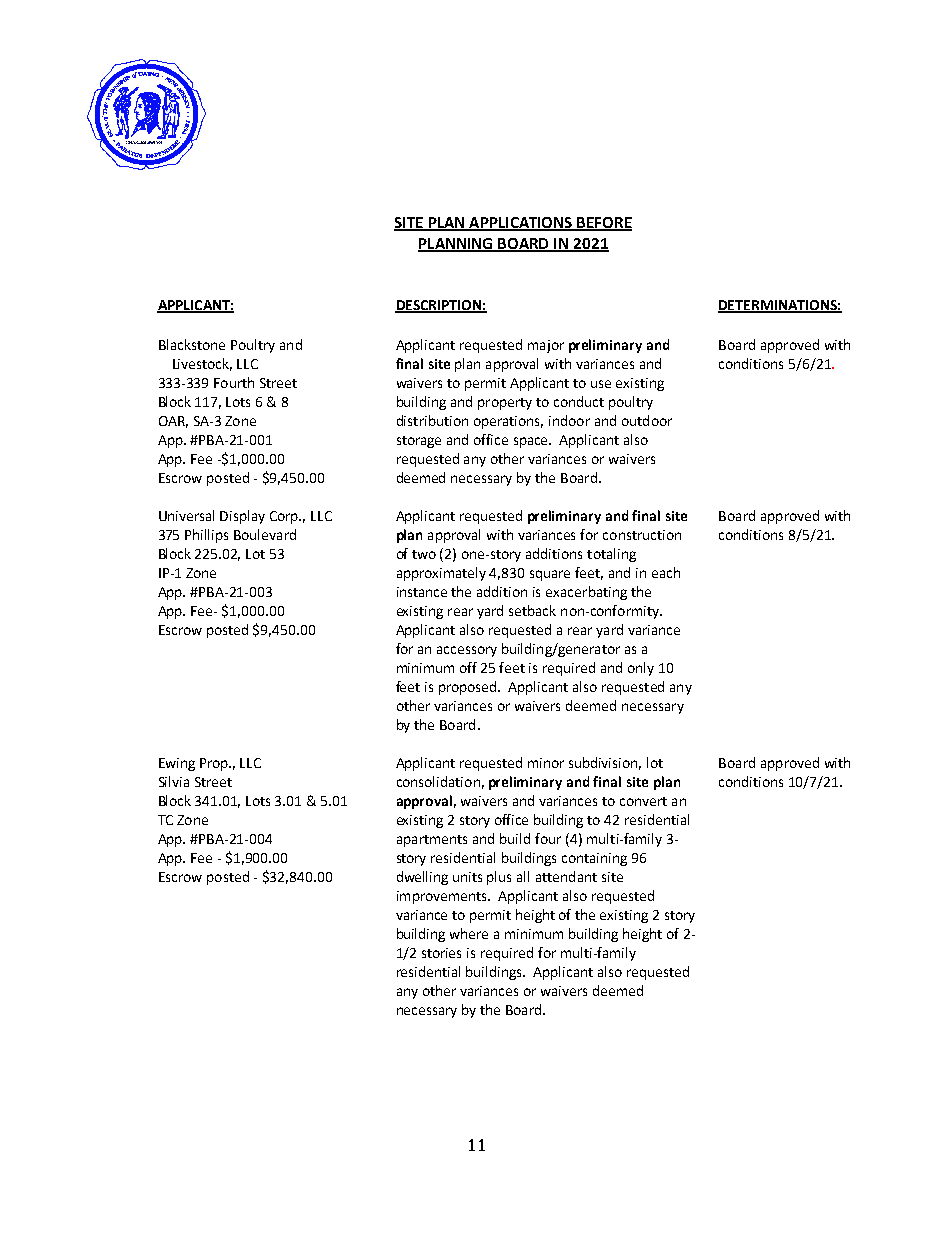  What do you see at coordinates (586, 593) in the image?
I see `exacerbating` at bounding box center [586, 593].
